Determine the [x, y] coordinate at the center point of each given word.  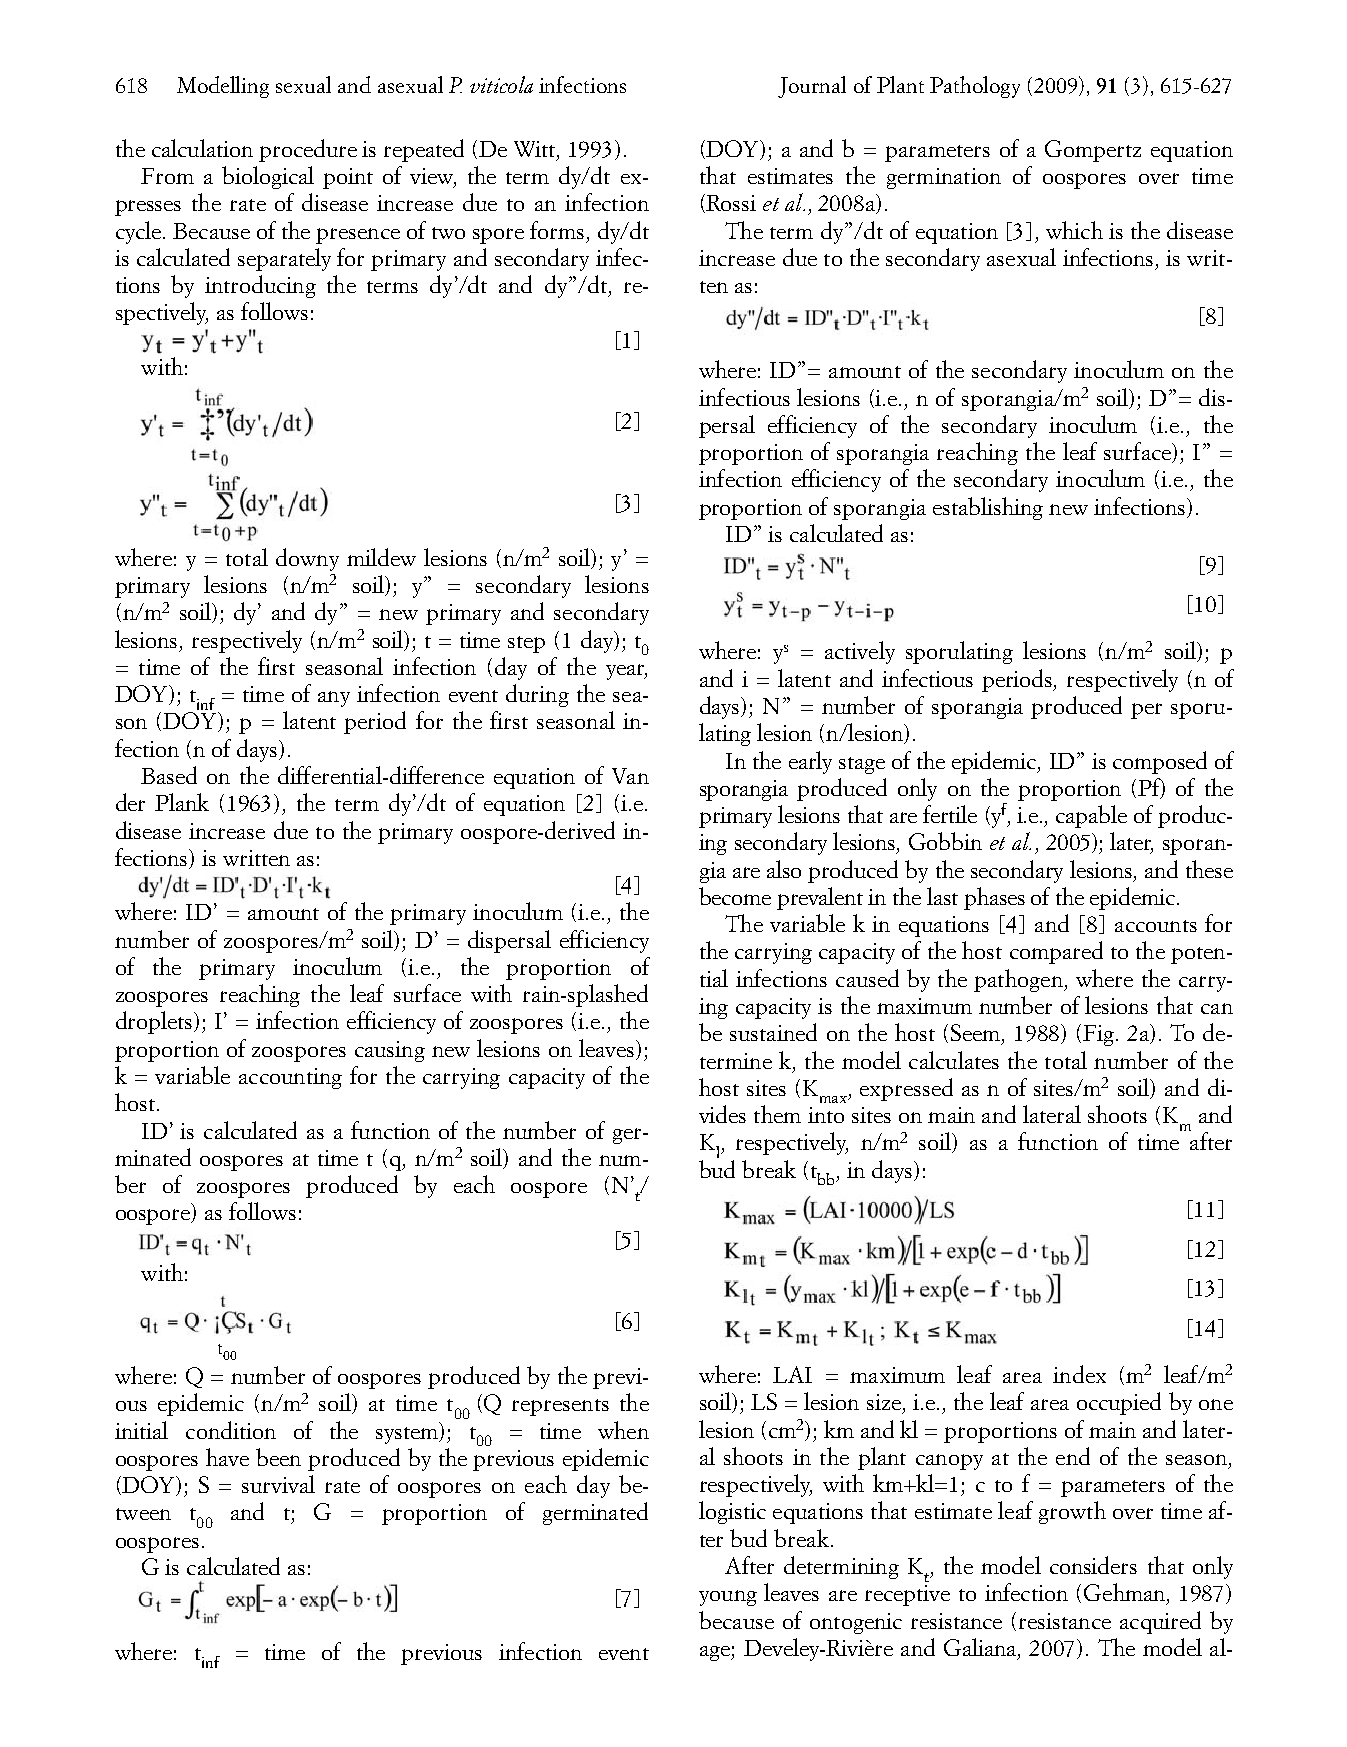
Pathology [975, 87]
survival [278, 1484]
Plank [182, 802]
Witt [536, 150]
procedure [308, 150]
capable [1091, 816]
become [735, 896]
